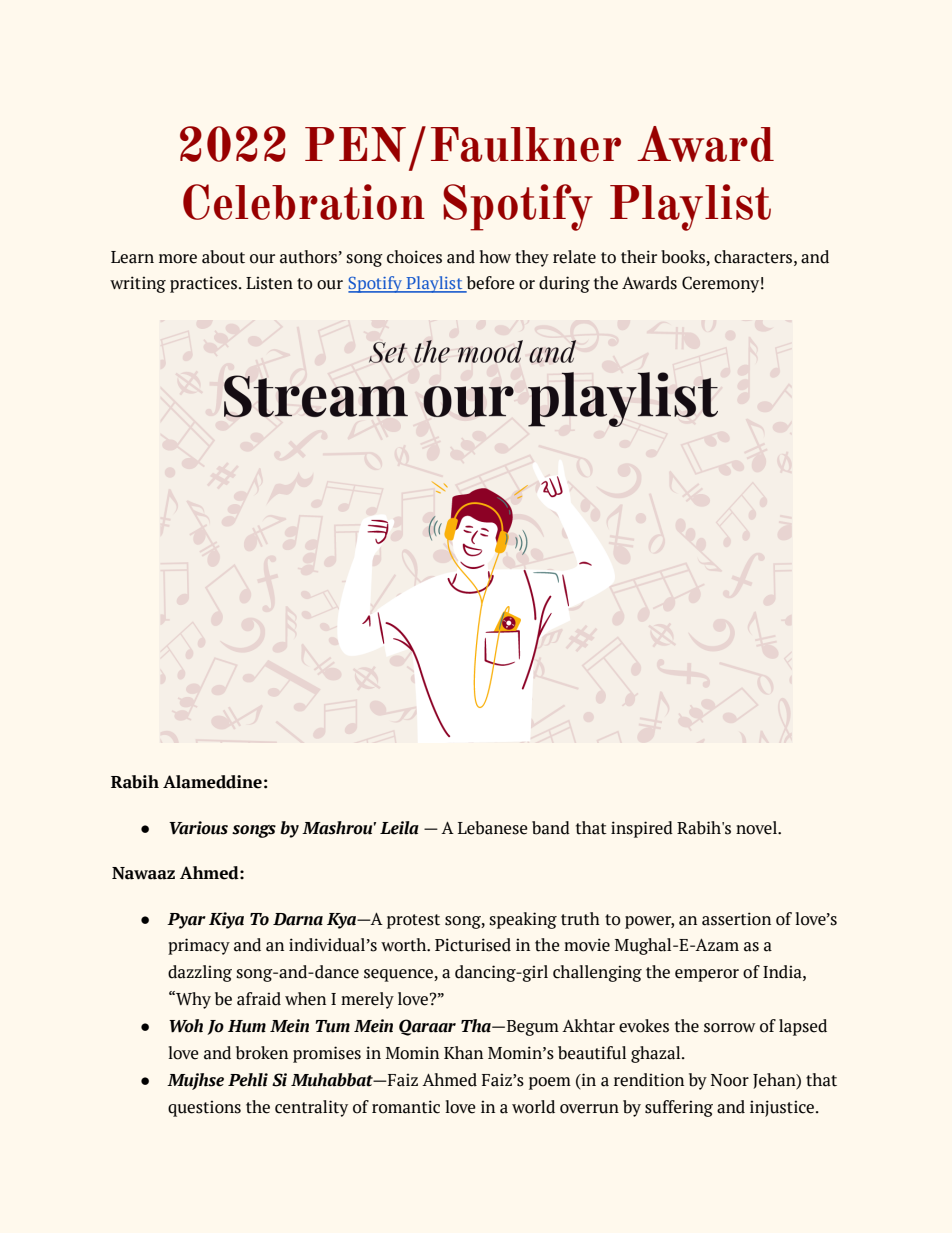 The width and height of the page is (952, 1233). Describe the element at coordinates (223, 257) in the page. I see `about` at that location.
